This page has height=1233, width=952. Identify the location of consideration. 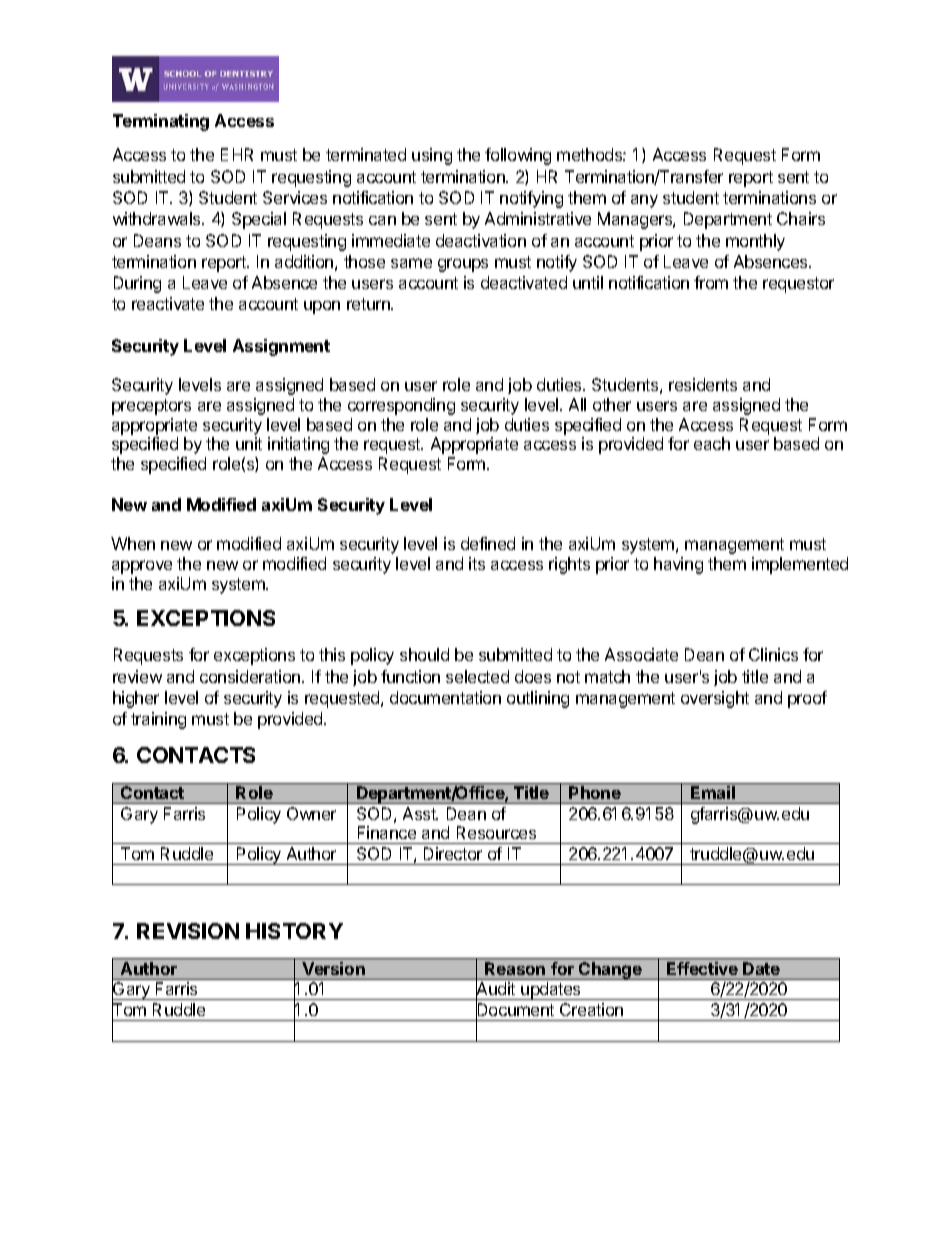
(251, 676).
